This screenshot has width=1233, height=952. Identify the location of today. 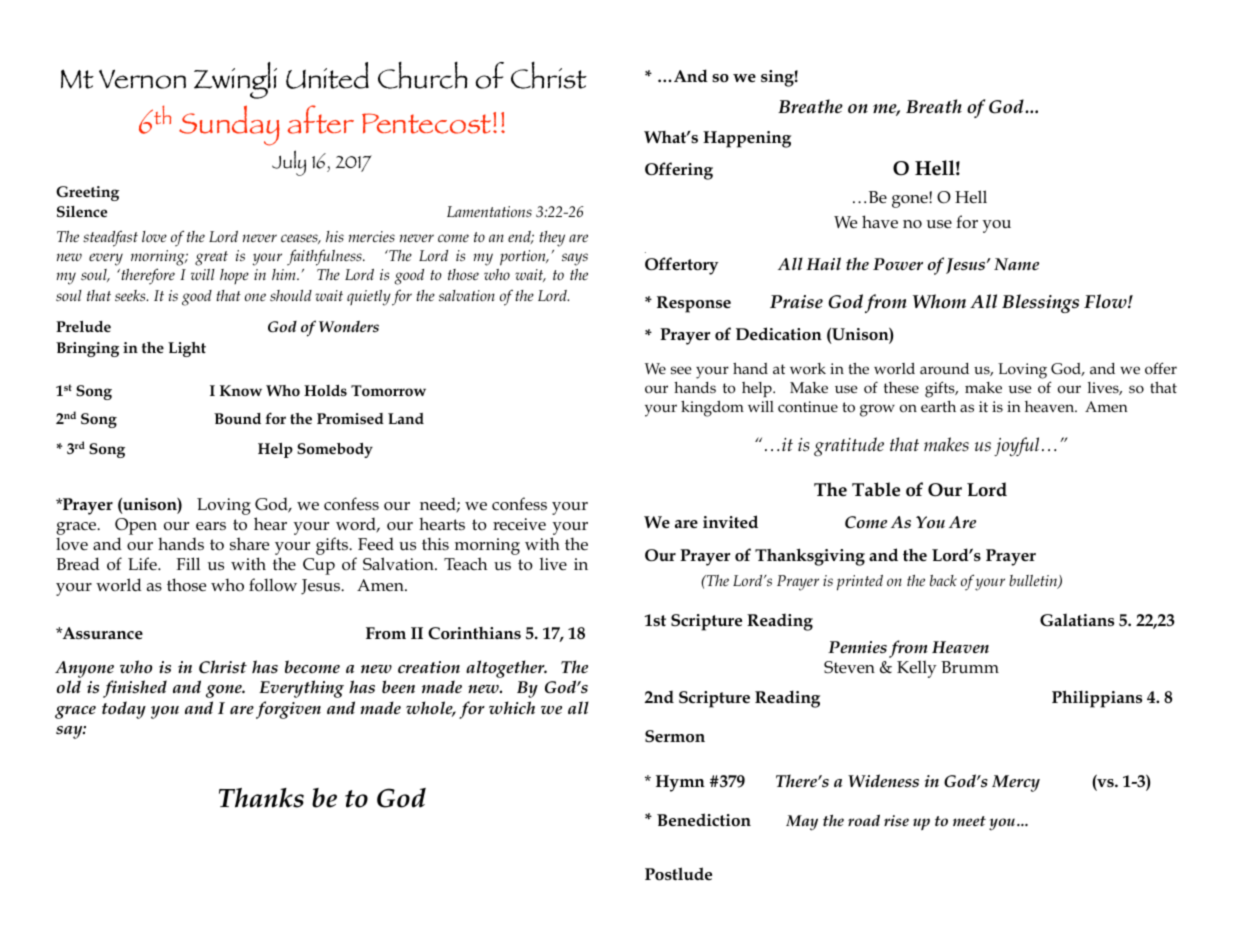
(124, 710).
